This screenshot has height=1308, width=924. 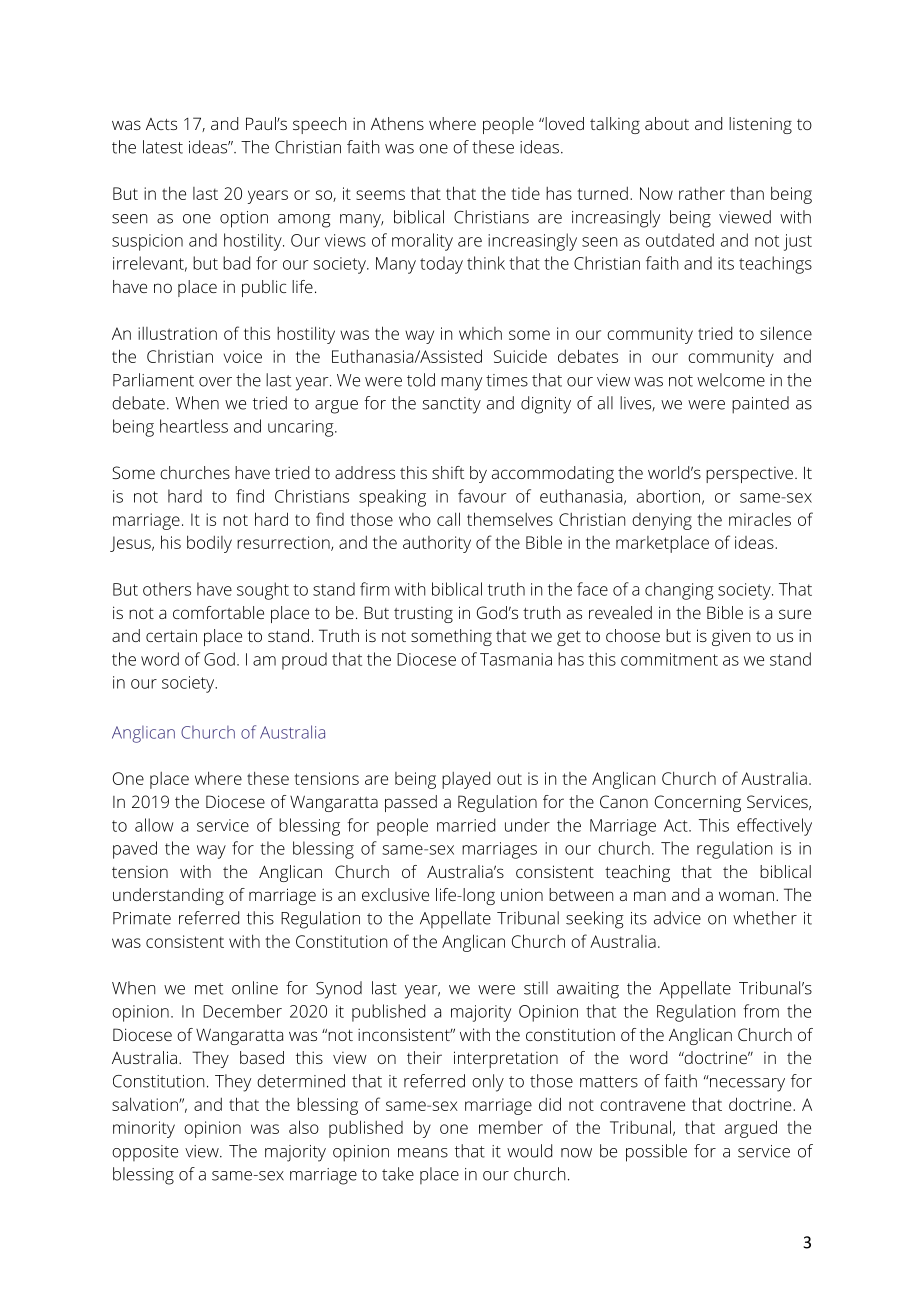 What do you see at coordinates (255, 988) in the screenshot?
I see `online` at bounding box center [255, 988].
